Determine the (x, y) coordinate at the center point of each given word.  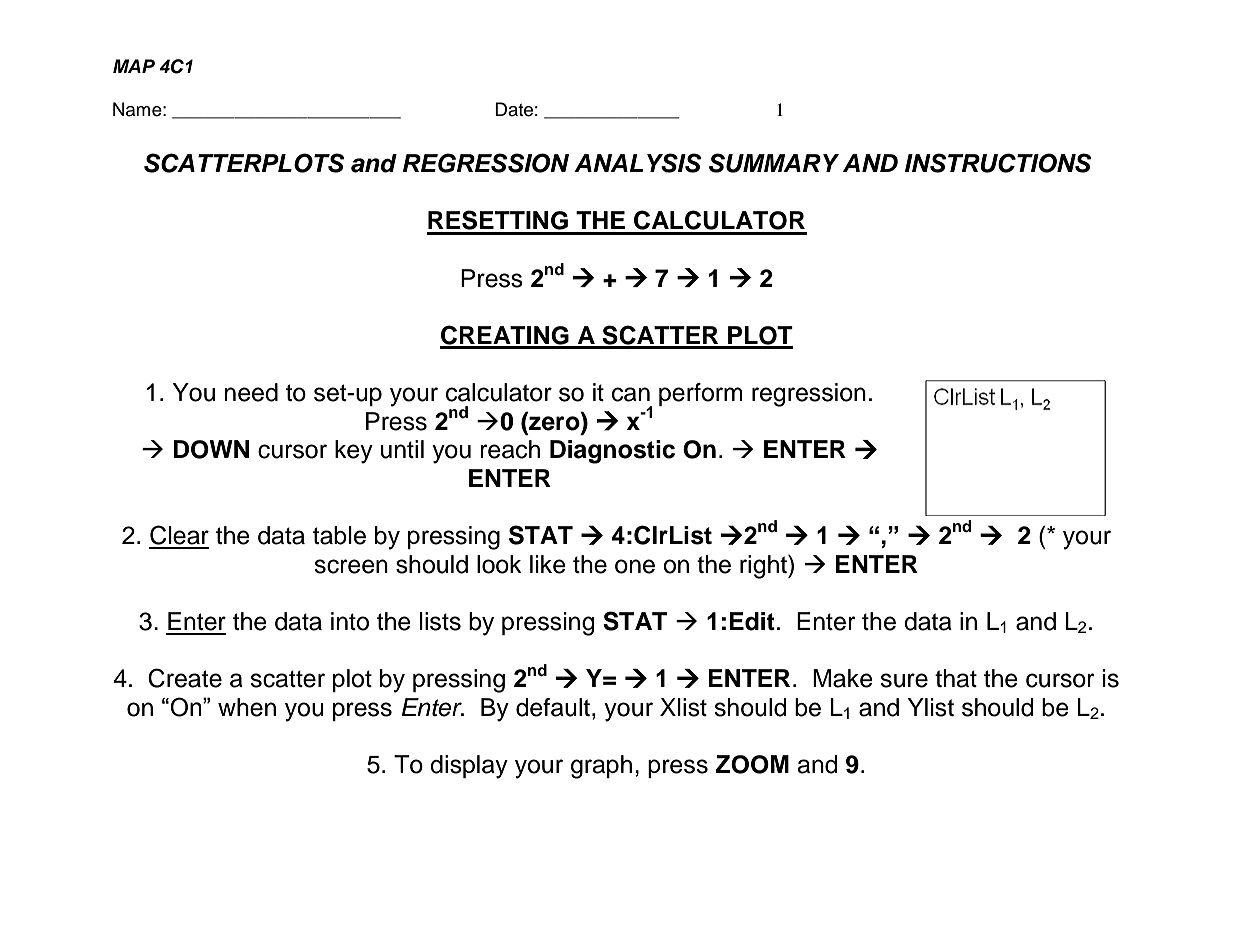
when (247, 707)
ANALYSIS (638, 163)
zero (554, 423)
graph (601, 767)
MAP (134, 66)
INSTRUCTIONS (998, 163)
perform (701, 394)
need (251, 392)
